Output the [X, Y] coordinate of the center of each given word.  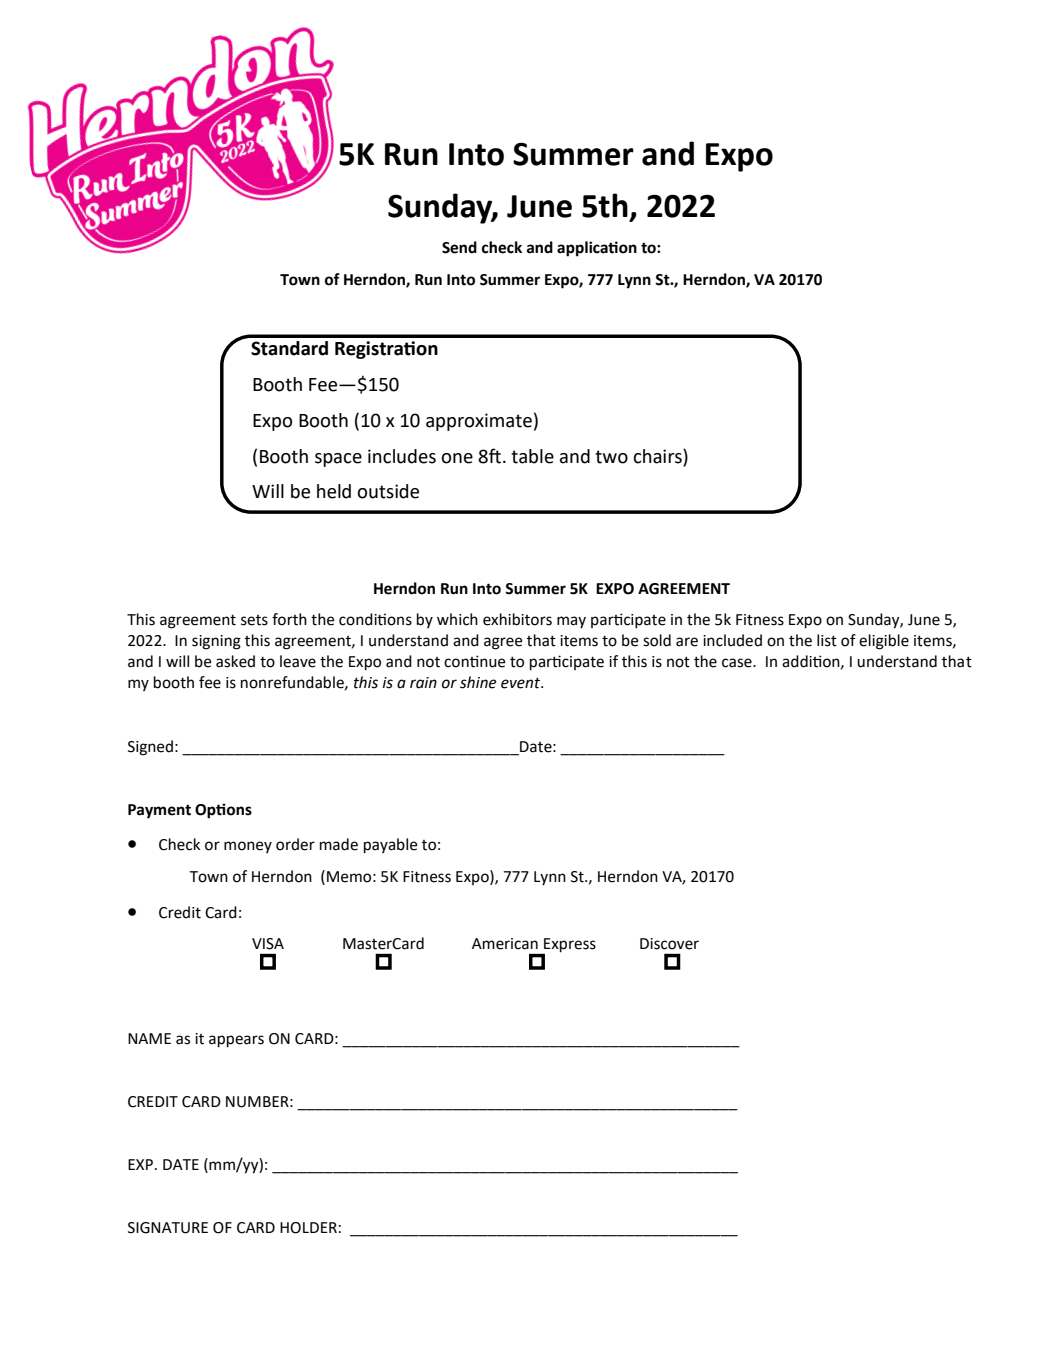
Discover [669, 944]
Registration [386, 350]
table [532, 456]
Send [459, 247]
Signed [150, 748]
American [505, 944]
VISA [268, 944]
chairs [658, 456]
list [827, 640]
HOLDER [308, 1228]
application [597, 249]
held [334, 491]
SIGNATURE [168, 1228]
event [522, 683]
